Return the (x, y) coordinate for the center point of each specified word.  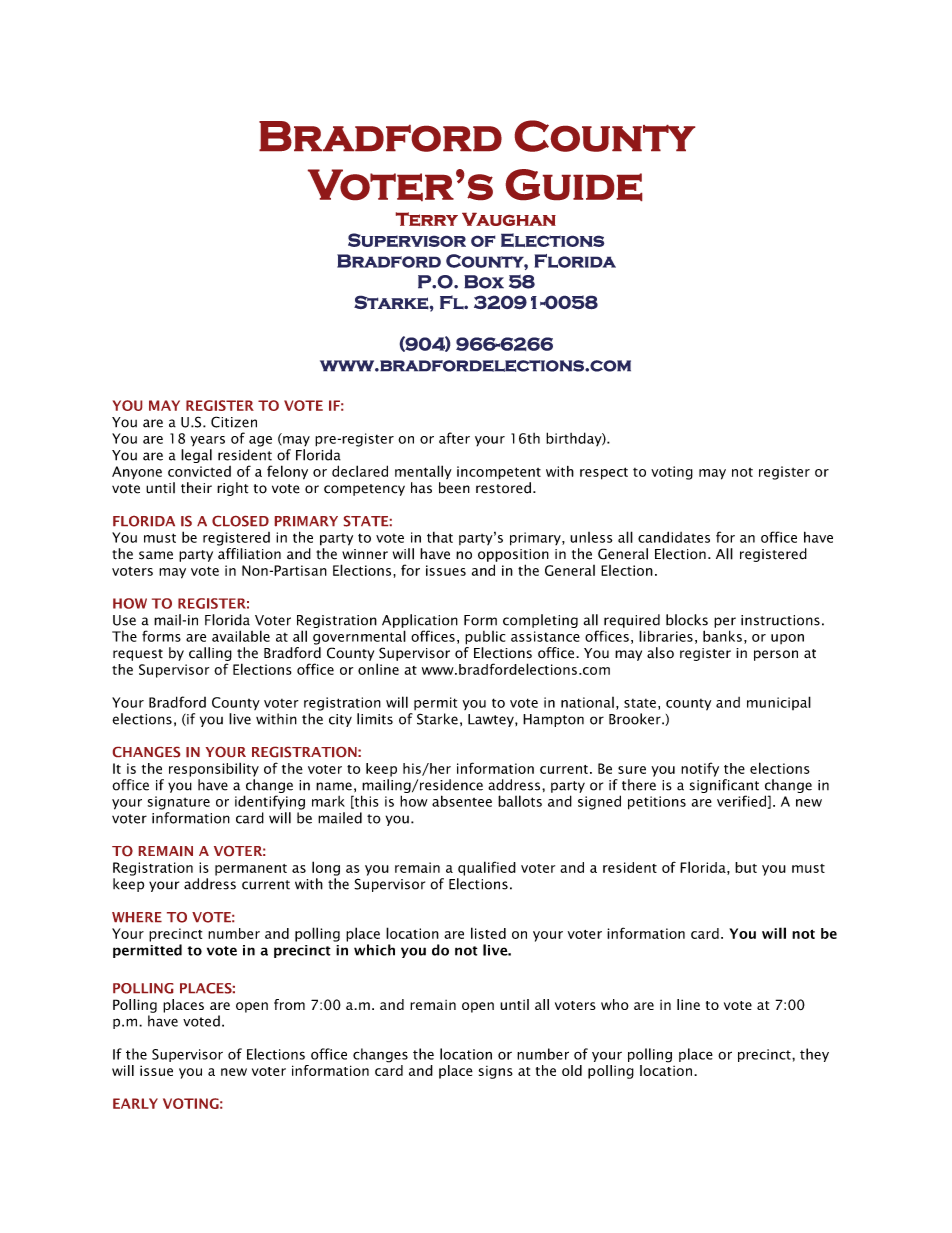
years (207, 441)
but (746, 867)
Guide (574, 185)
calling (210, 654)
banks (722, 636)
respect (604, 473)
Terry (427, 219)
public (485, 638)
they (814, 1055)
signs (496, 1072)
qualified (487, 868)
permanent (251, 870)
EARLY (135, 1103)
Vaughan (509, 219)
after (454, 438)
